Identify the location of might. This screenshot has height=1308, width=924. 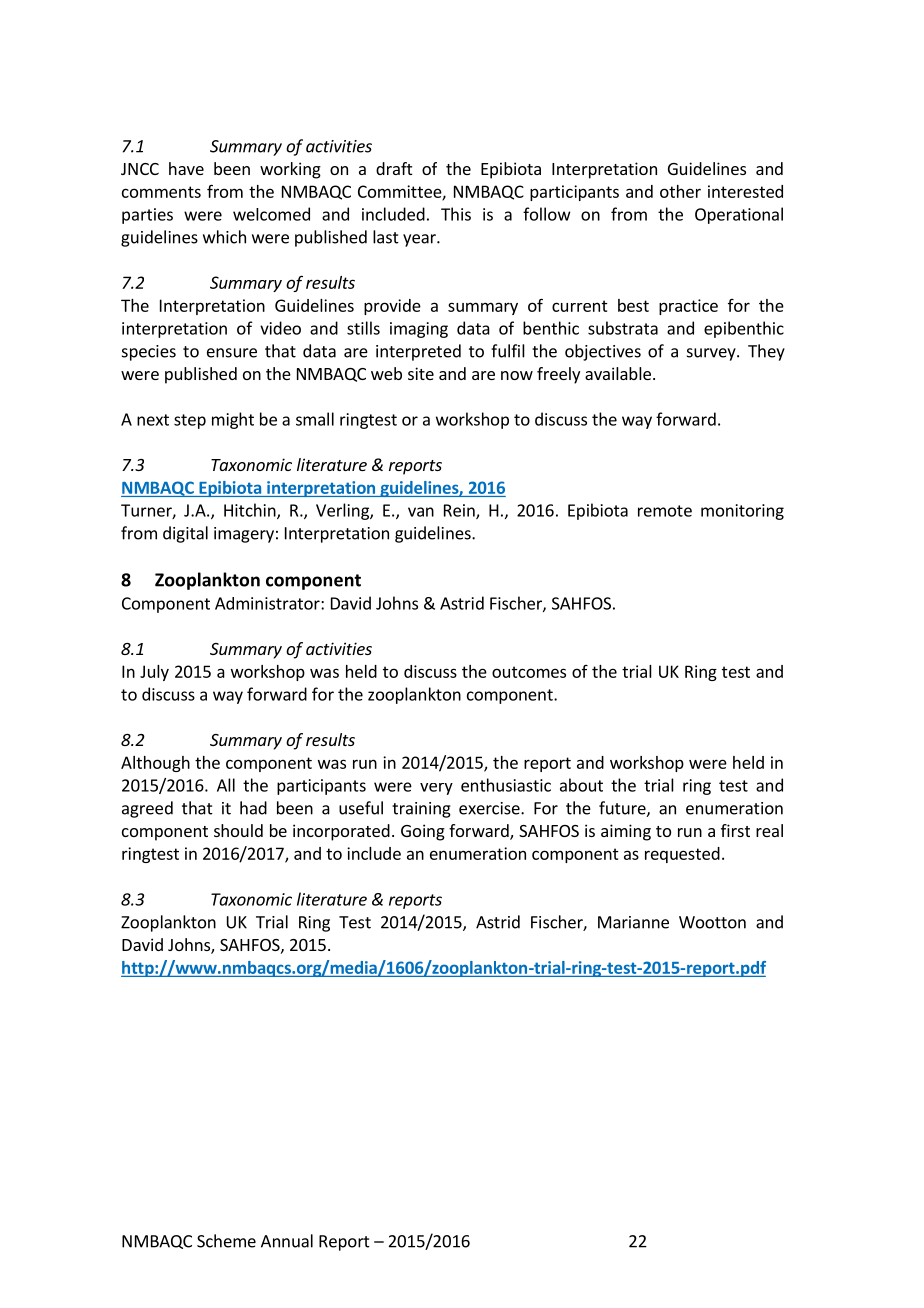
(233, 420).
